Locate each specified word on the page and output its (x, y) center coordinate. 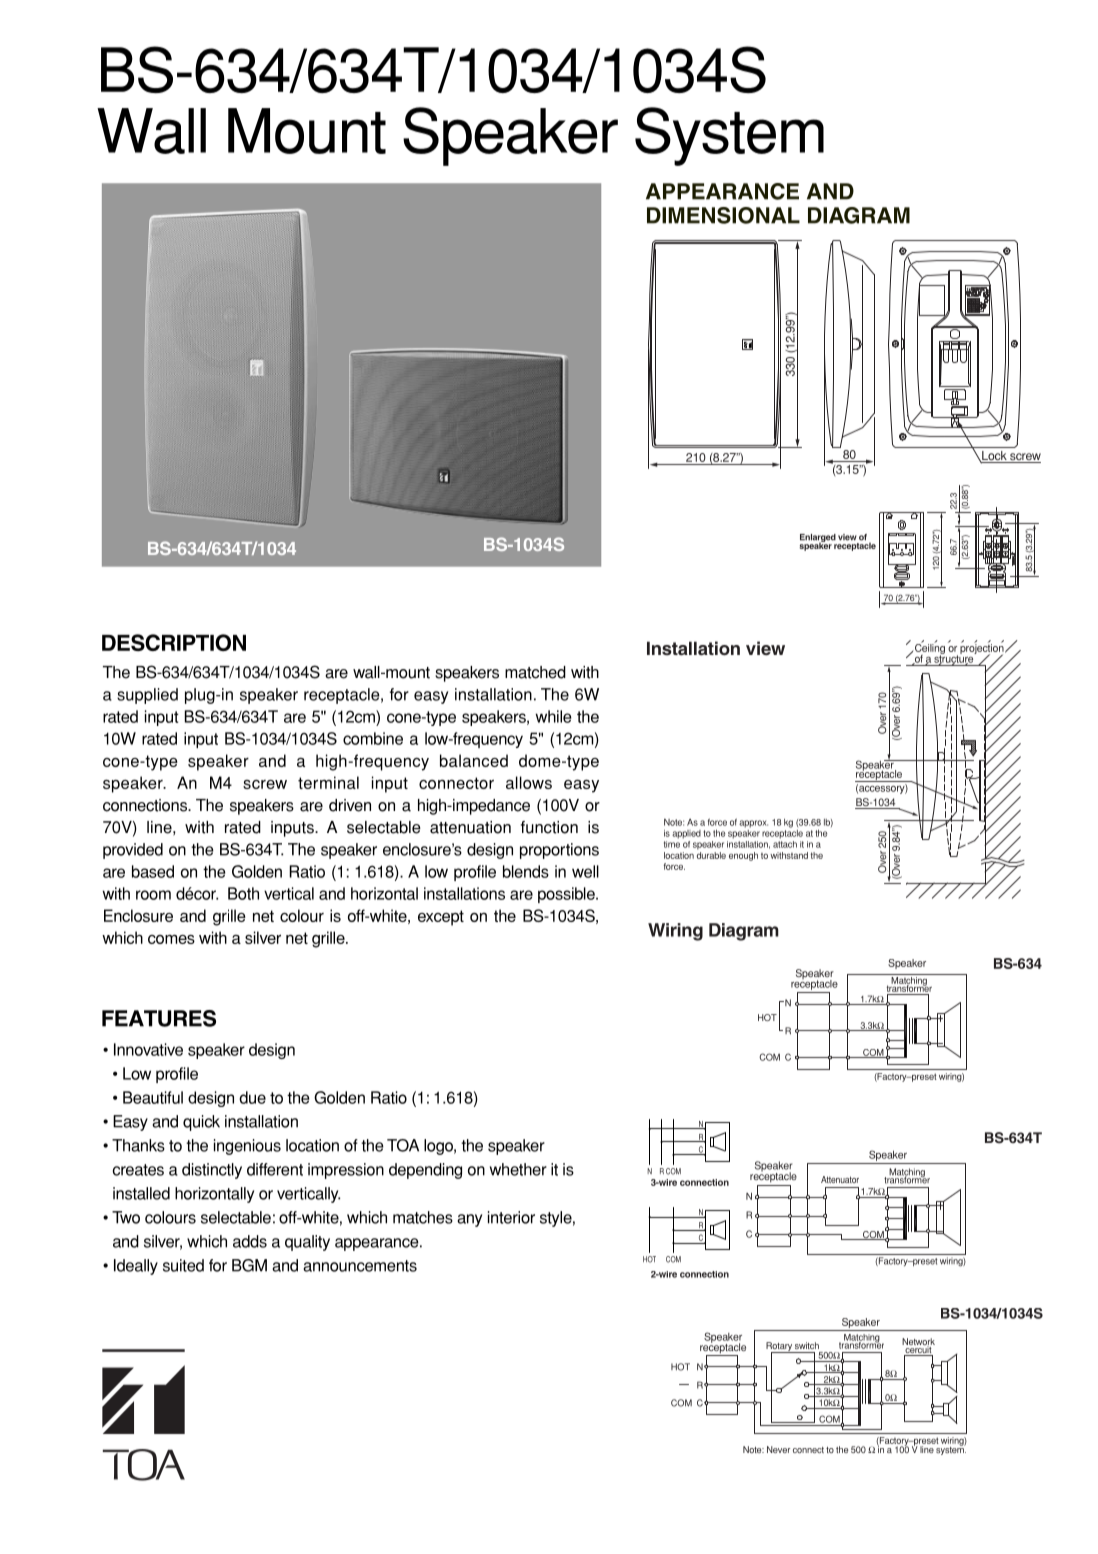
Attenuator (840, 1179)
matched (535, 672)
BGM (249, 1265)
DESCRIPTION (174, 642)
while (553, 716)
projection (983, 649)
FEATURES (159, 1018)
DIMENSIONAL (723, 215)
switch (807, 1345)
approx (753, 824)
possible (567, 895)
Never (778, 1449)
